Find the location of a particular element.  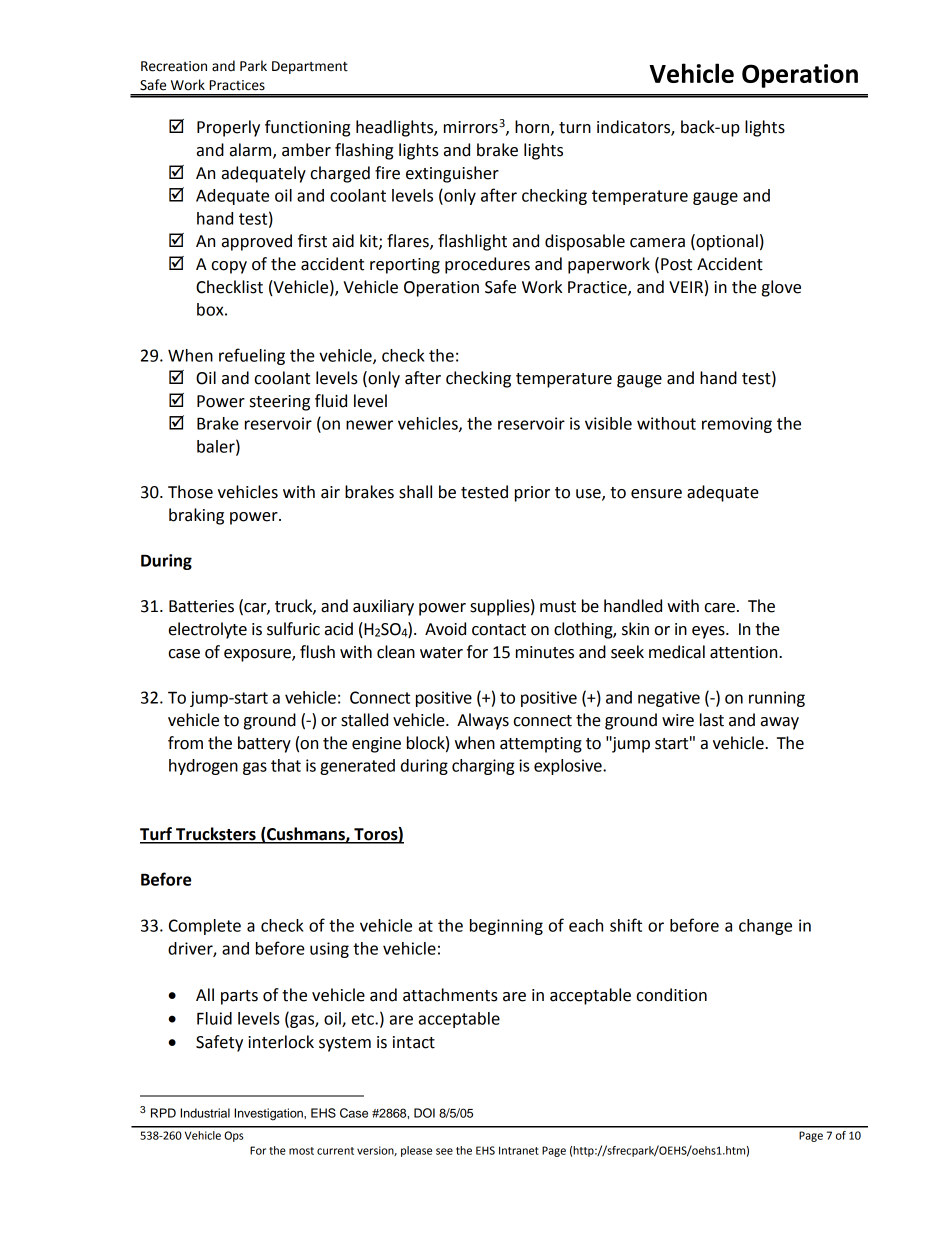

Always is located at coordinates (483, 721).
